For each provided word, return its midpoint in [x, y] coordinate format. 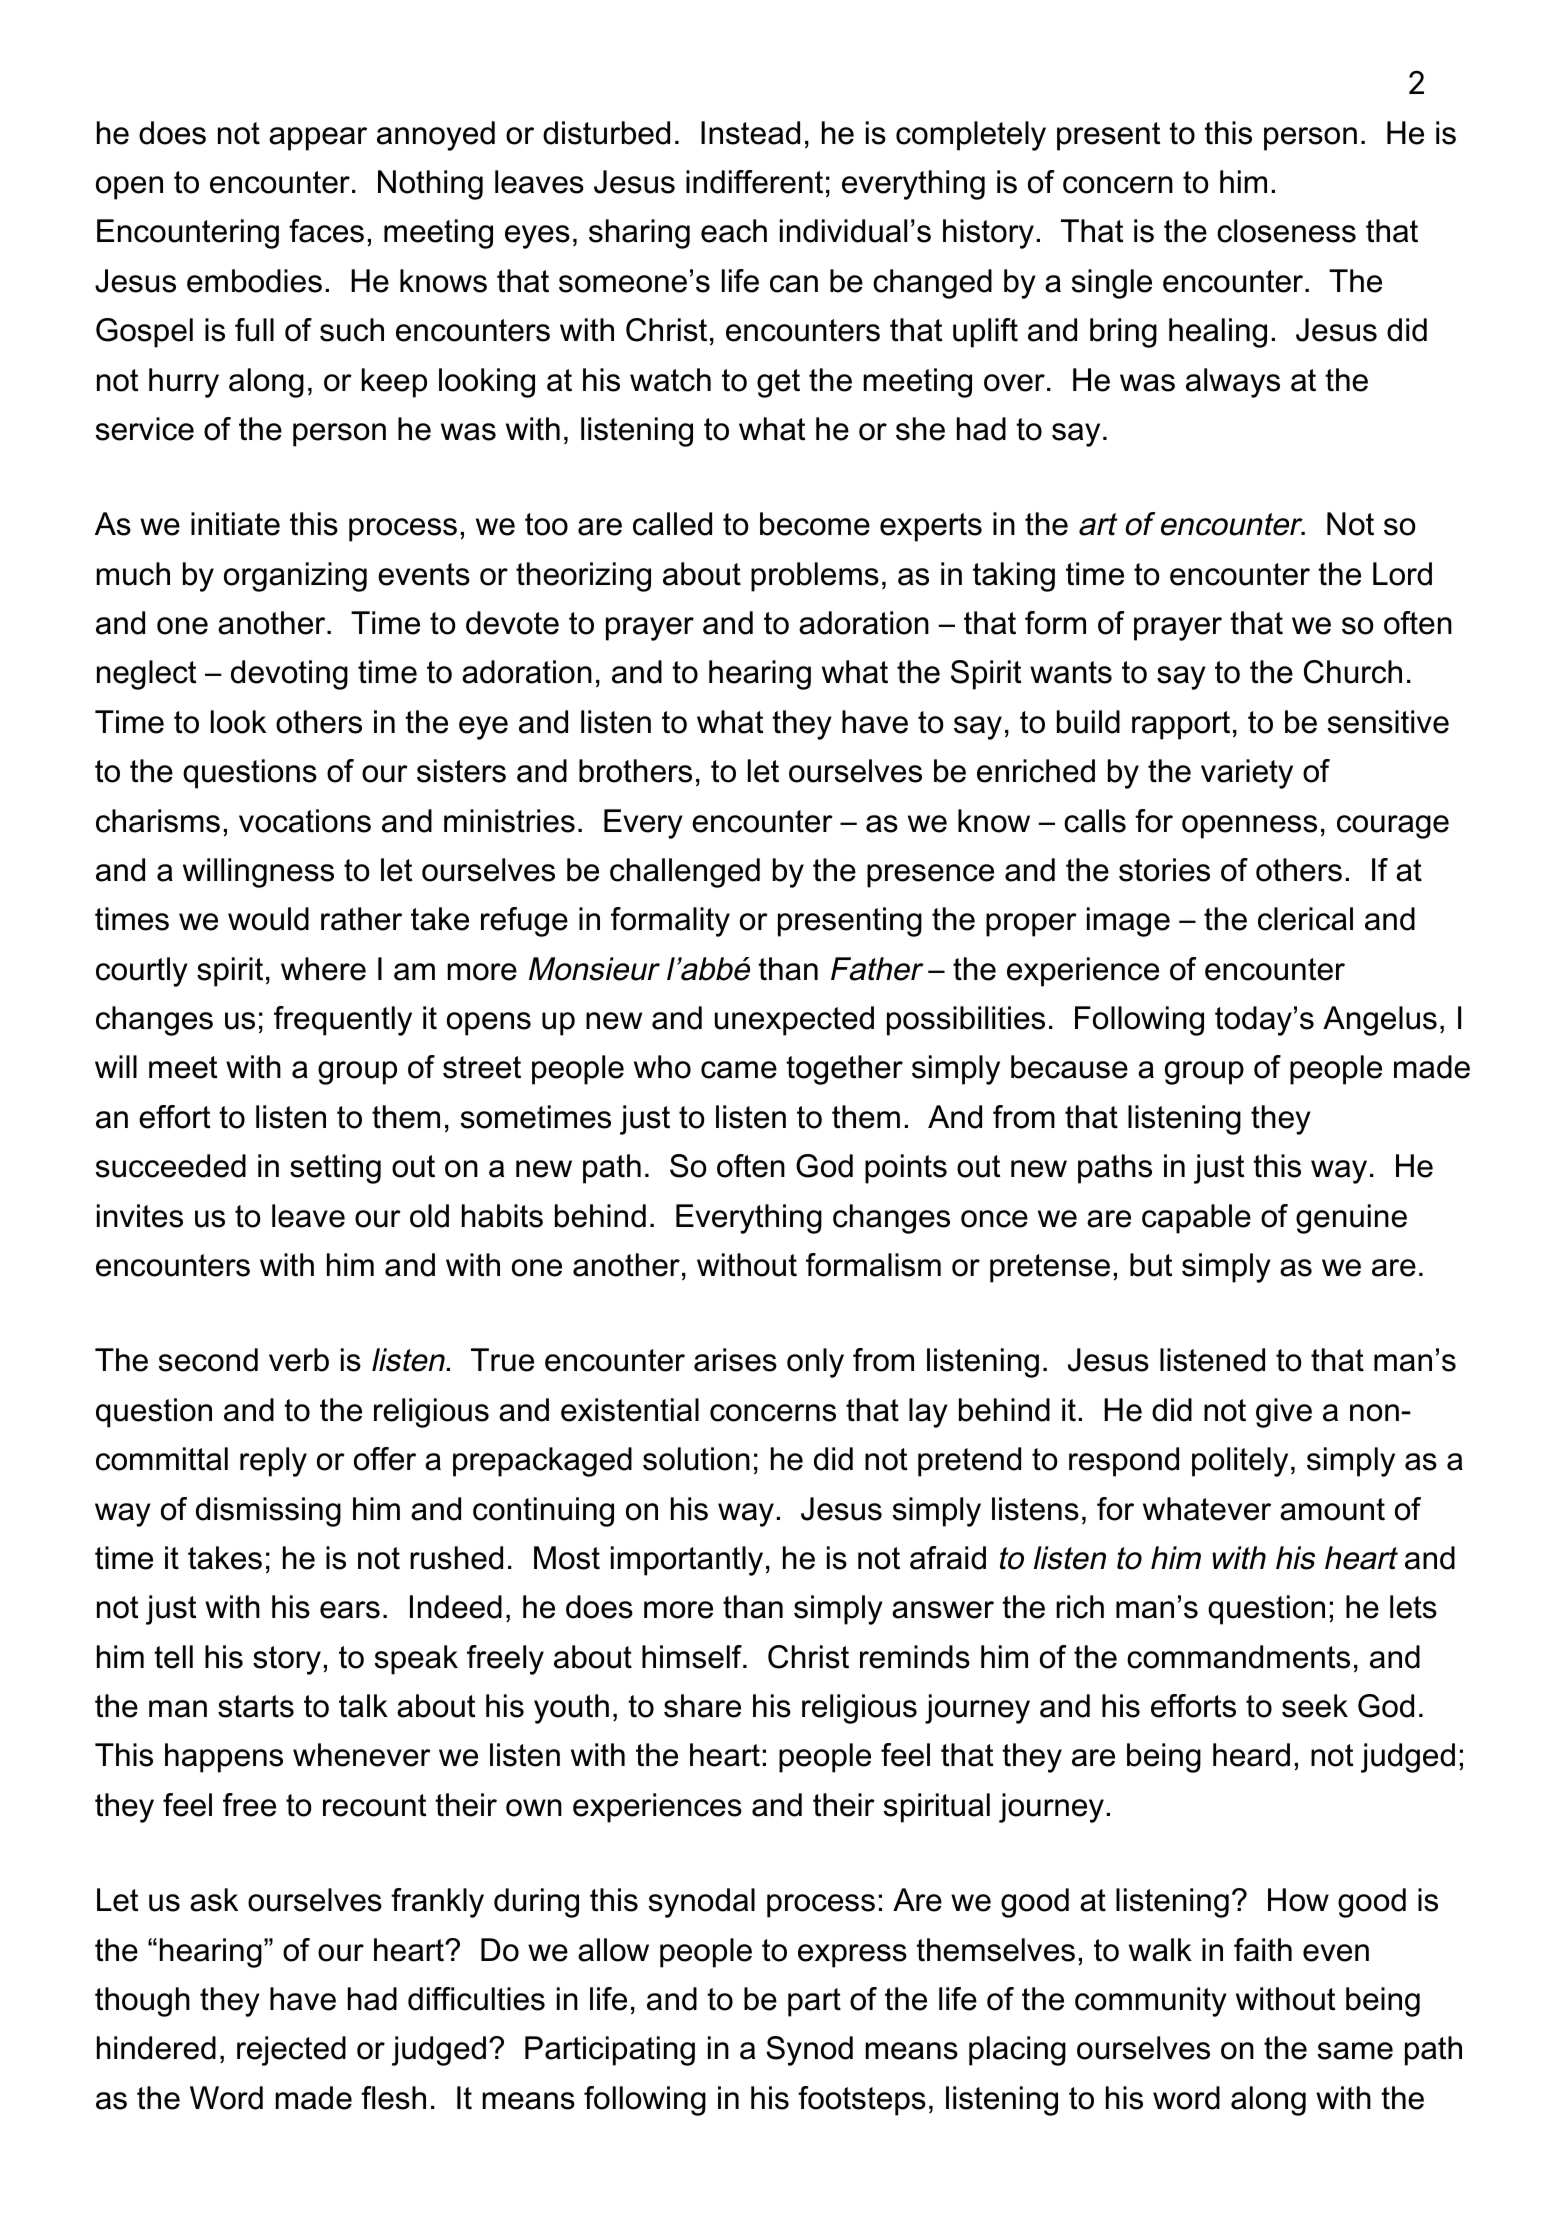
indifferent [754, 182]
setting [335, 1169]
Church [1353, 672]
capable [1196, 1219]
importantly [687, 1561]
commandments [1238, 1657]
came [739, 1070]
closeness [1286, 231]
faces [326, 231]
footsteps [862, 2101]
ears [350, 1610]
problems [815, 577]
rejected [291, 2051]
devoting [289, 675]
